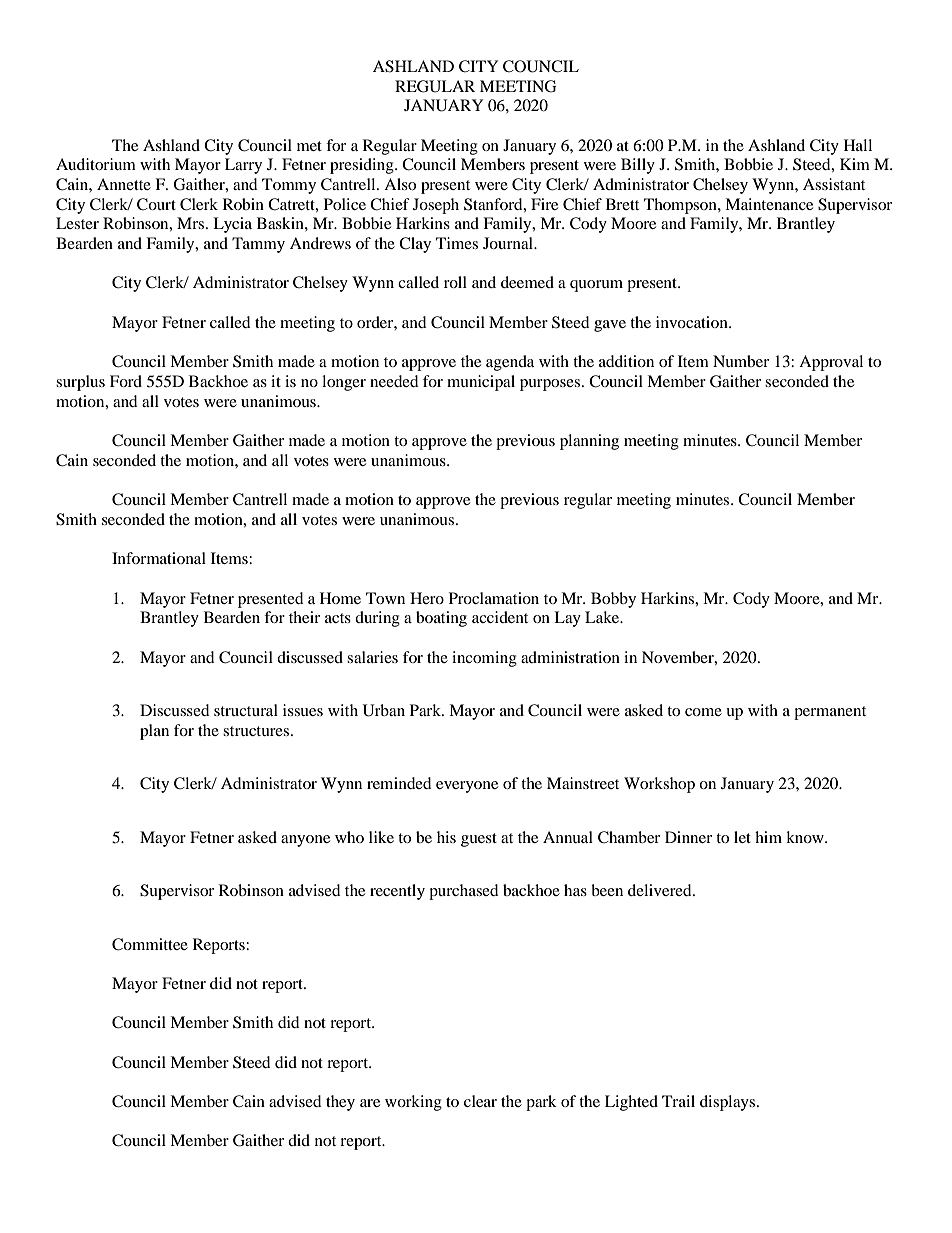 This screenshot has width=952, height=1233. What do you see at coordinates (340, 1103) in the screenshot?
I see `they` at bounding box center [340, 1103].
